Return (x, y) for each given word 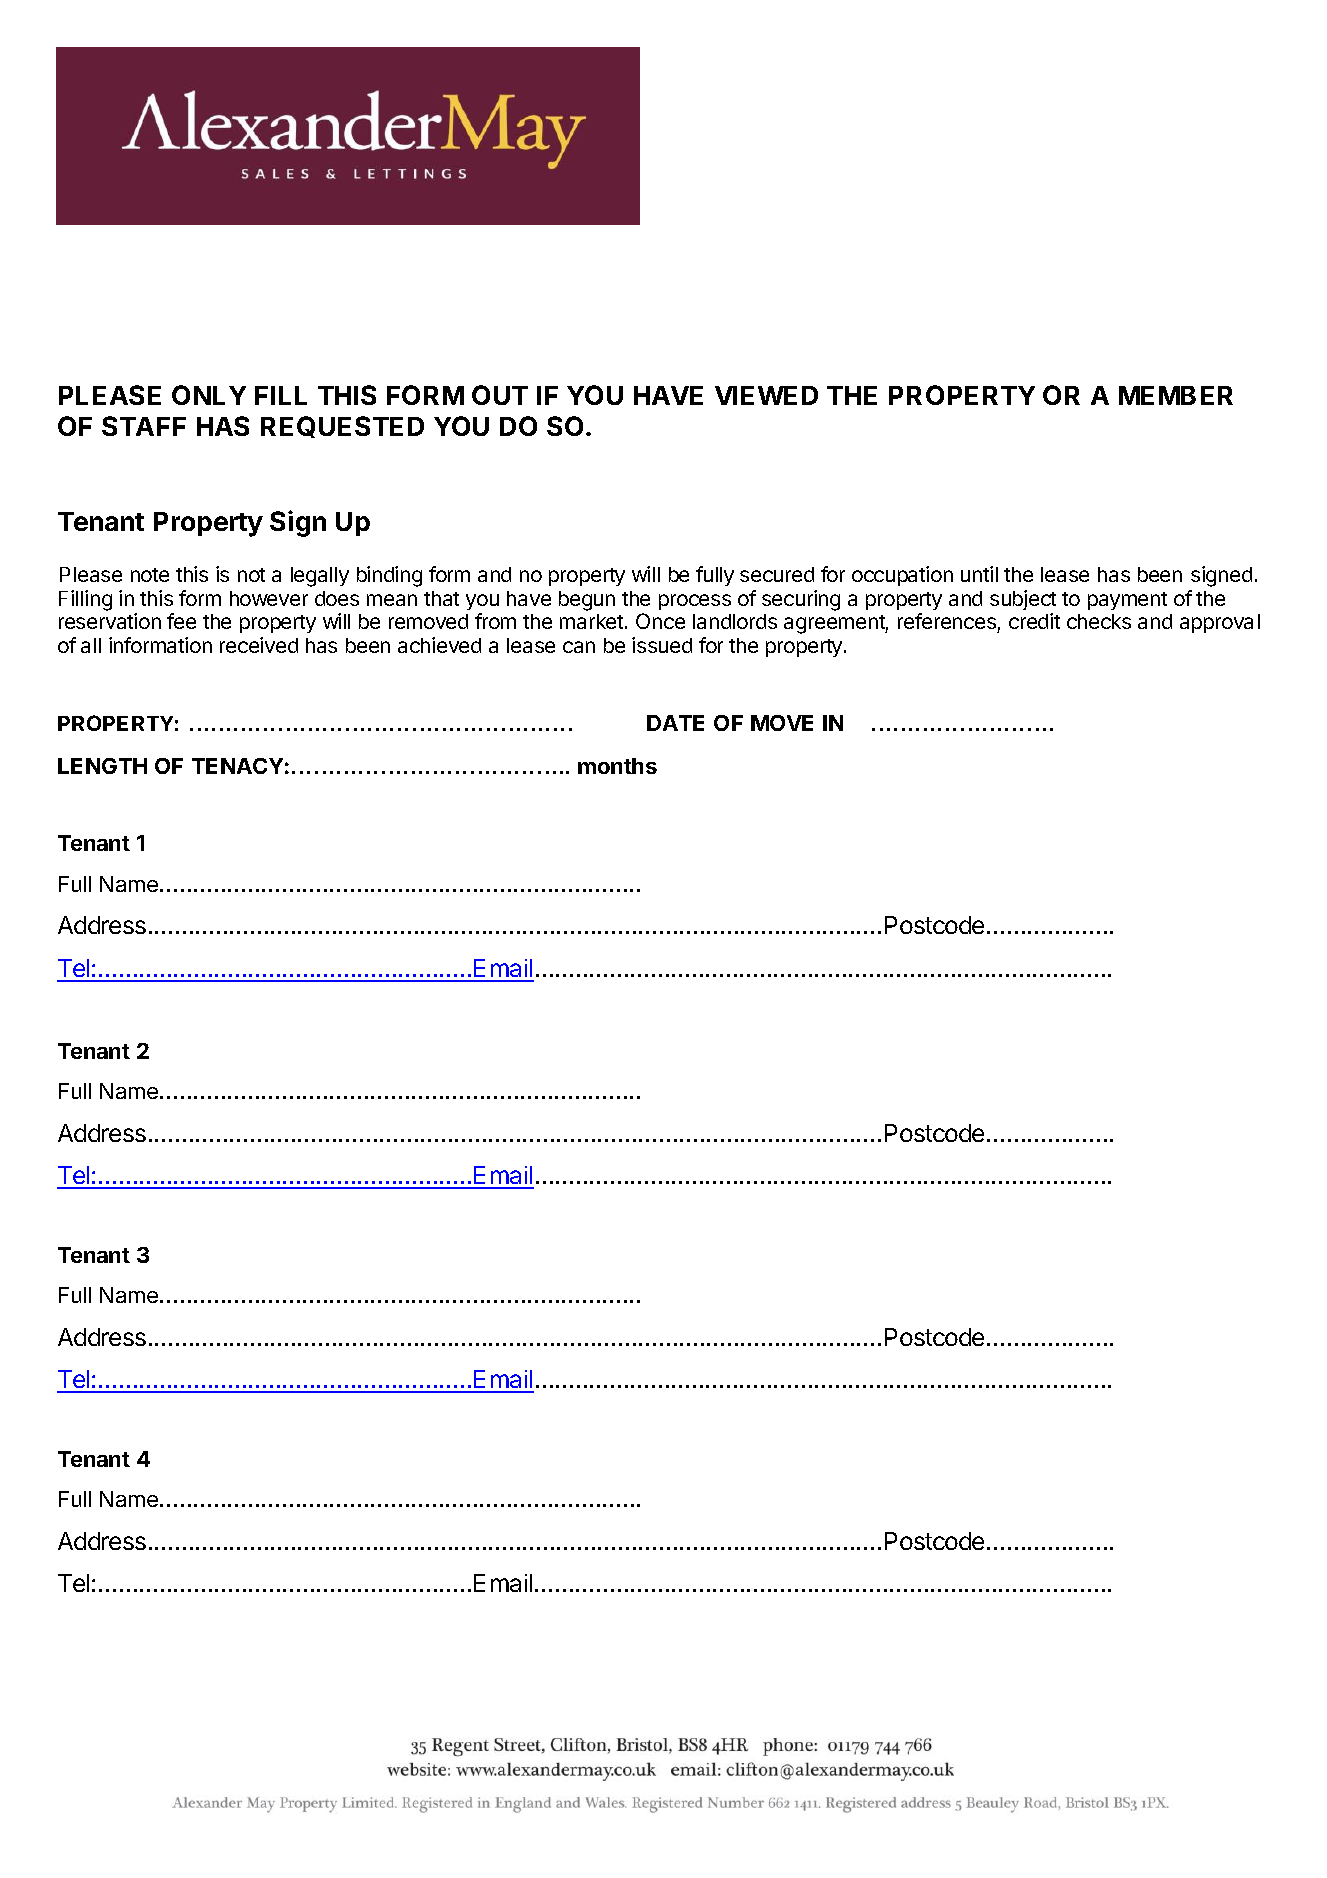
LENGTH (102, 766)
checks (1099, 621)
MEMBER (1176, 395)
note (150, 575)
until (979, 574)
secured (777, 574)
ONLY (209, 395)
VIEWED (766, 395)
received (259, 645)
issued (662, 645)
